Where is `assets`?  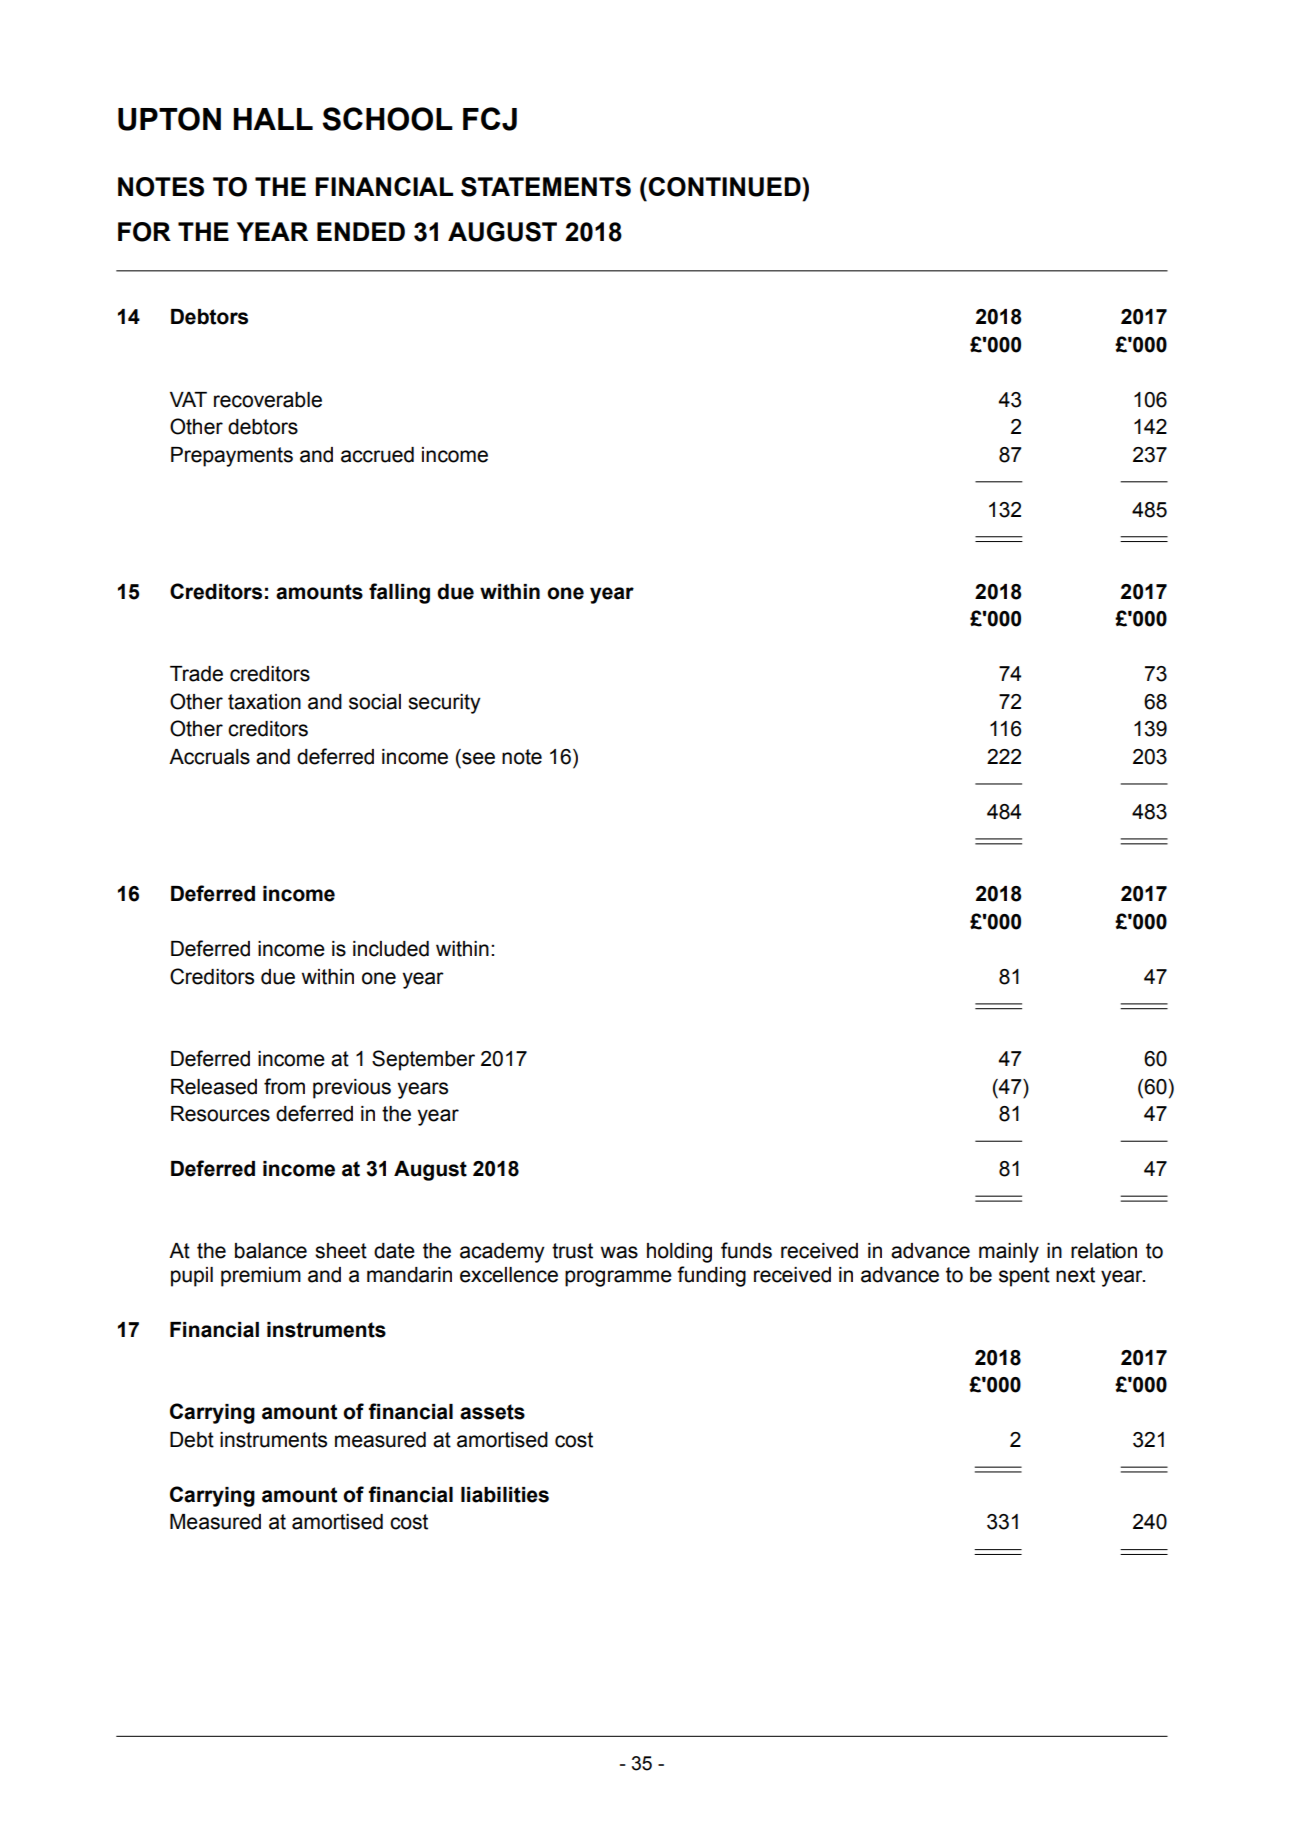
assets is located at coordinates (492, 1412).
